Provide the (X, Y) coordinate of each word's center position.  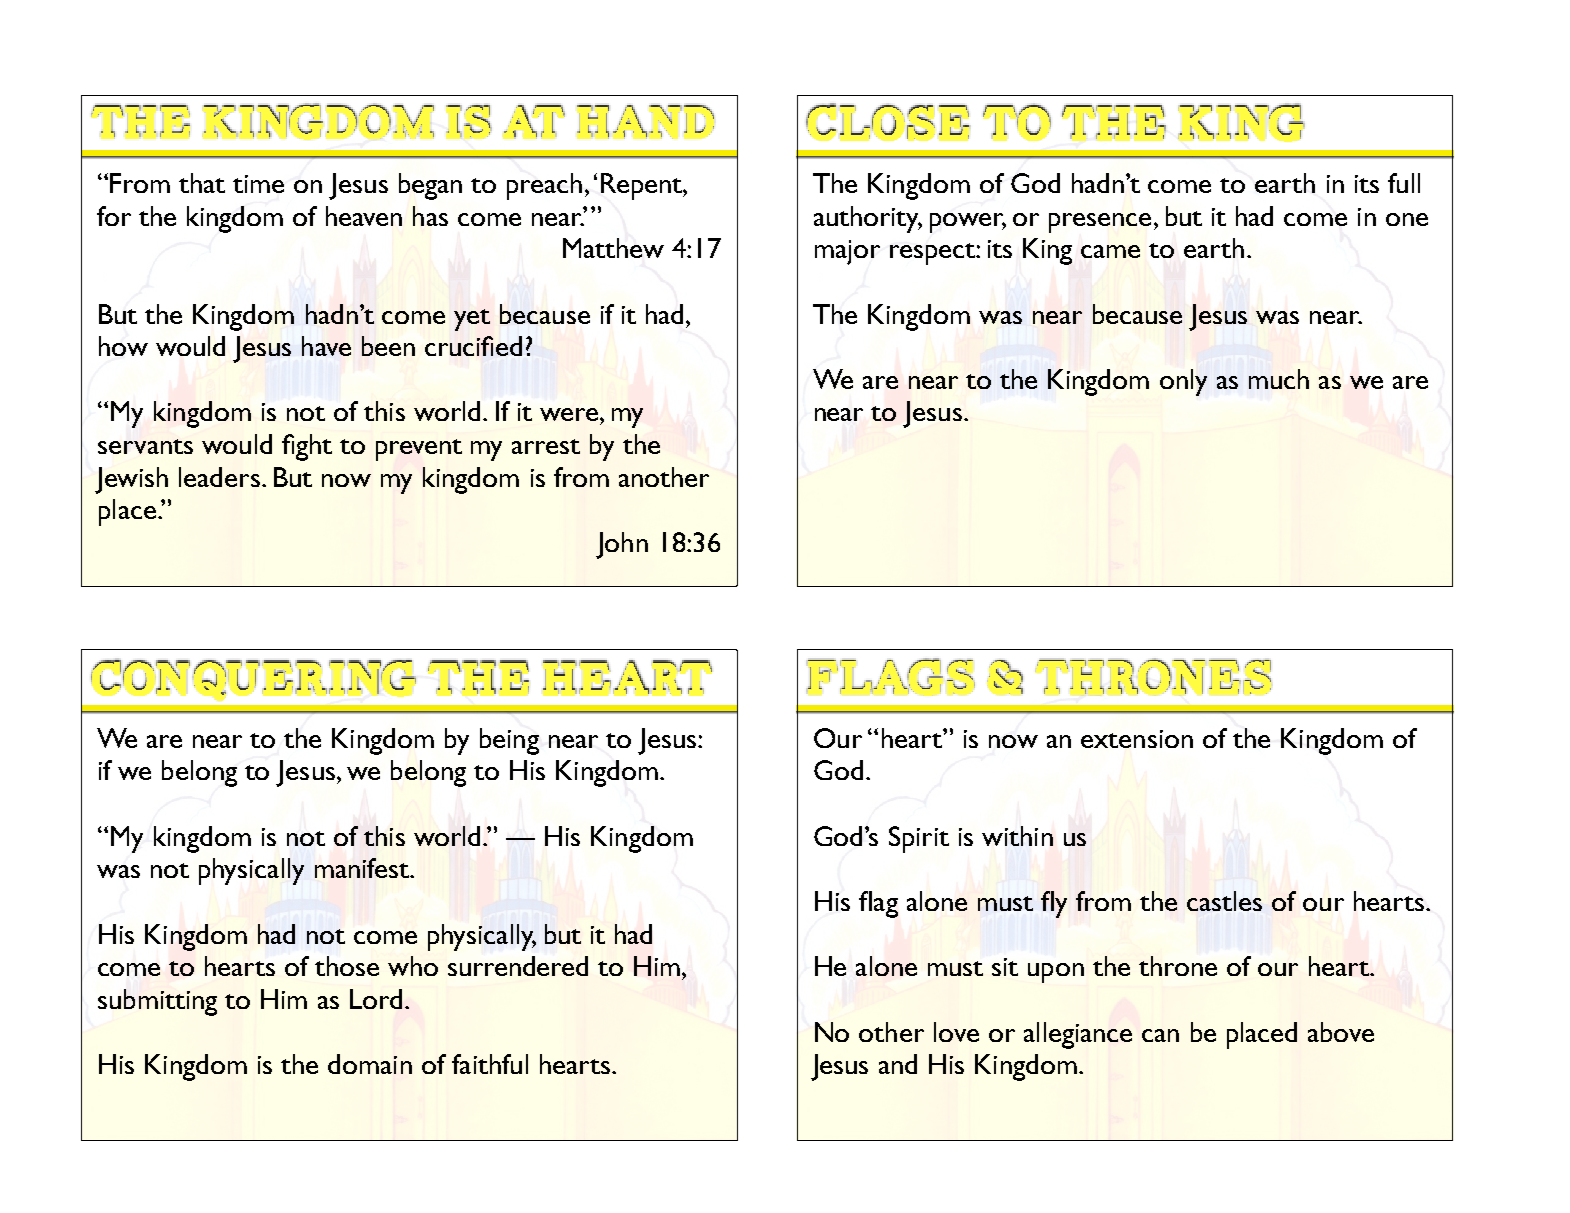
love (956, 1032)
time (258, 184)
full (1404, 183)
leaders (219, 477)
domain (370, 1064)
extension (1137, 739)
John (622, 545)
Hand (645, 122)
